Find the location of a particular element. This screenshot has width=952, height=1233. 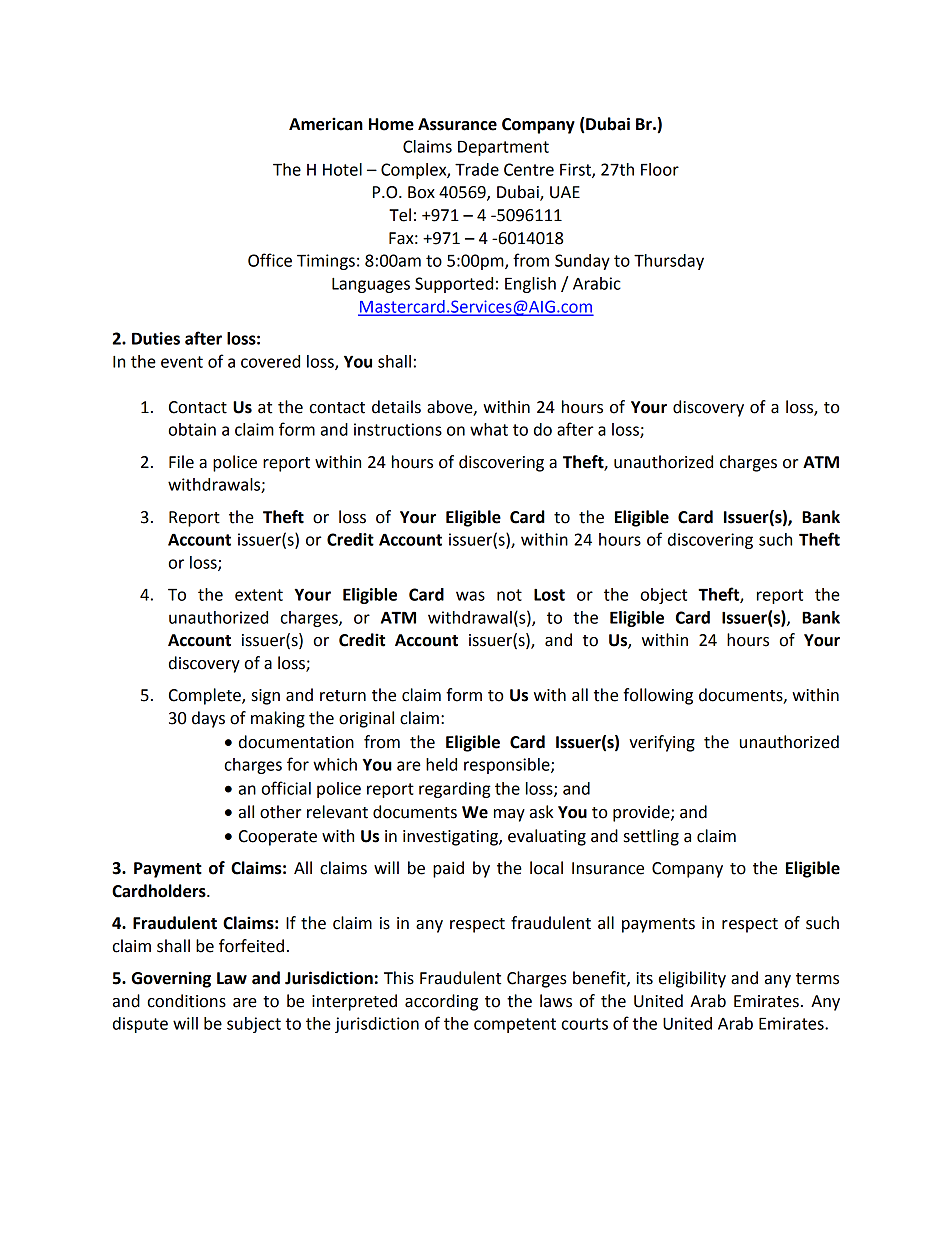

object is located at coordinates (664, 596).
